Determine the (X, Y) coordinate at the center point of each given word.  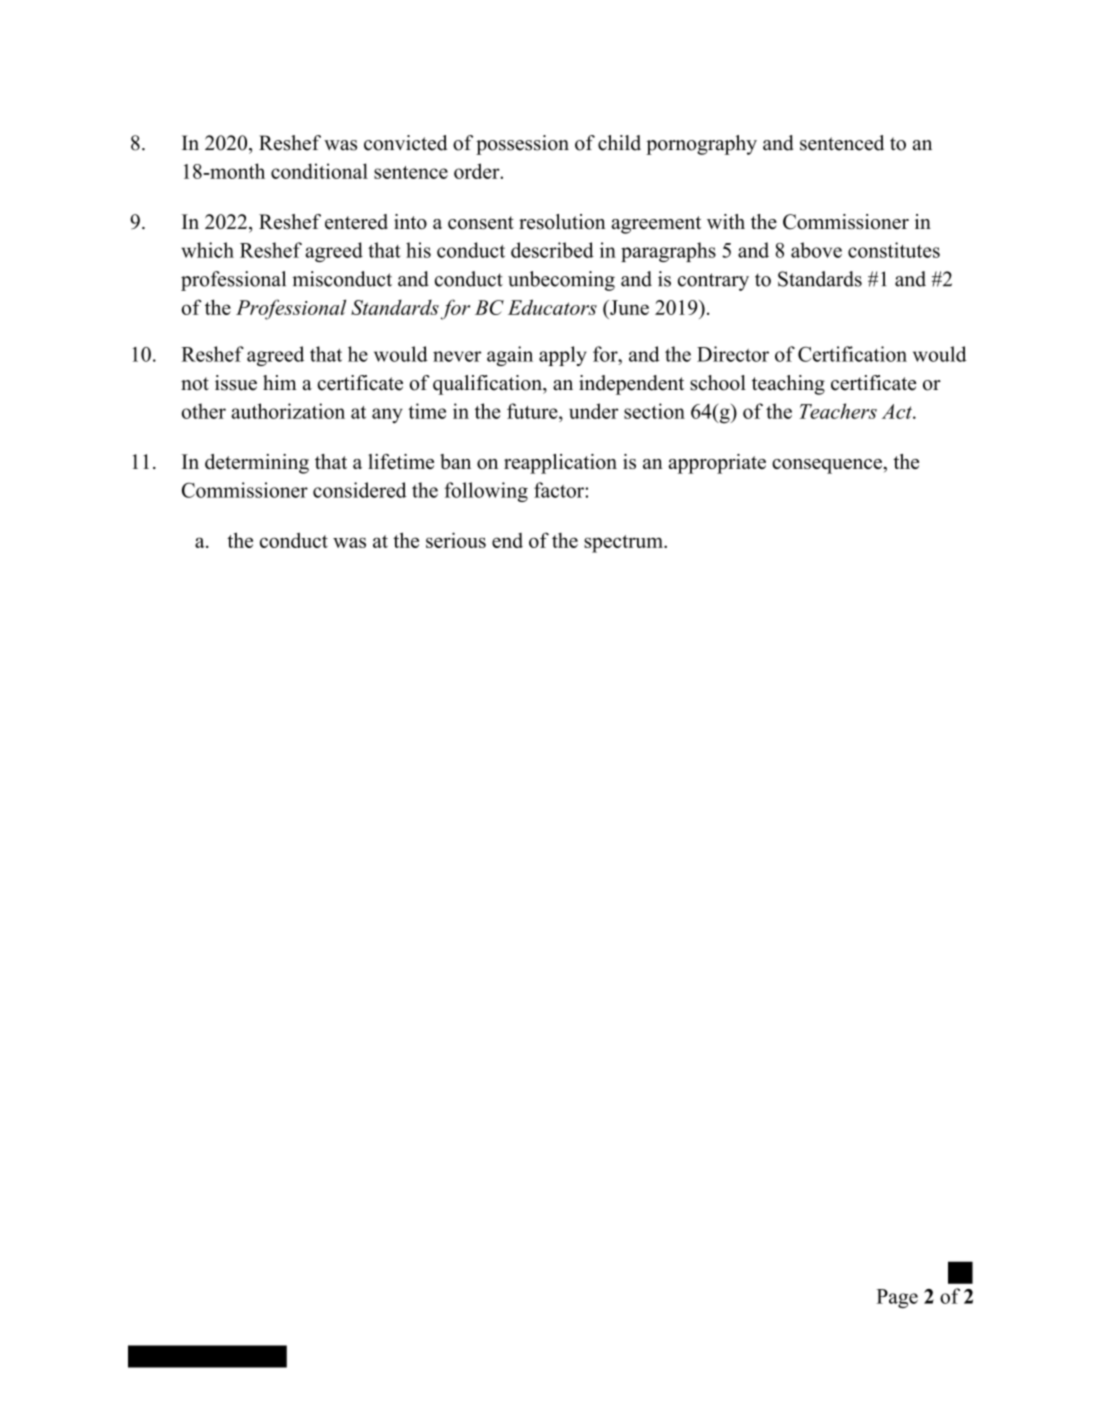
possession (522, 145)
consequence (828, 466)
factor (560, 490)
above (816, 250)
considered (360, 490)
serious (456, 540)
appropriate (717, 464)
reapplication (560, 464)
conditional (319, 171)
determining (257, 464)
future (533, 411)
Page (897, 1298)
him (280, 382)
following (486, 492)
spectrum (624, 544)
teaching (788, 385)
